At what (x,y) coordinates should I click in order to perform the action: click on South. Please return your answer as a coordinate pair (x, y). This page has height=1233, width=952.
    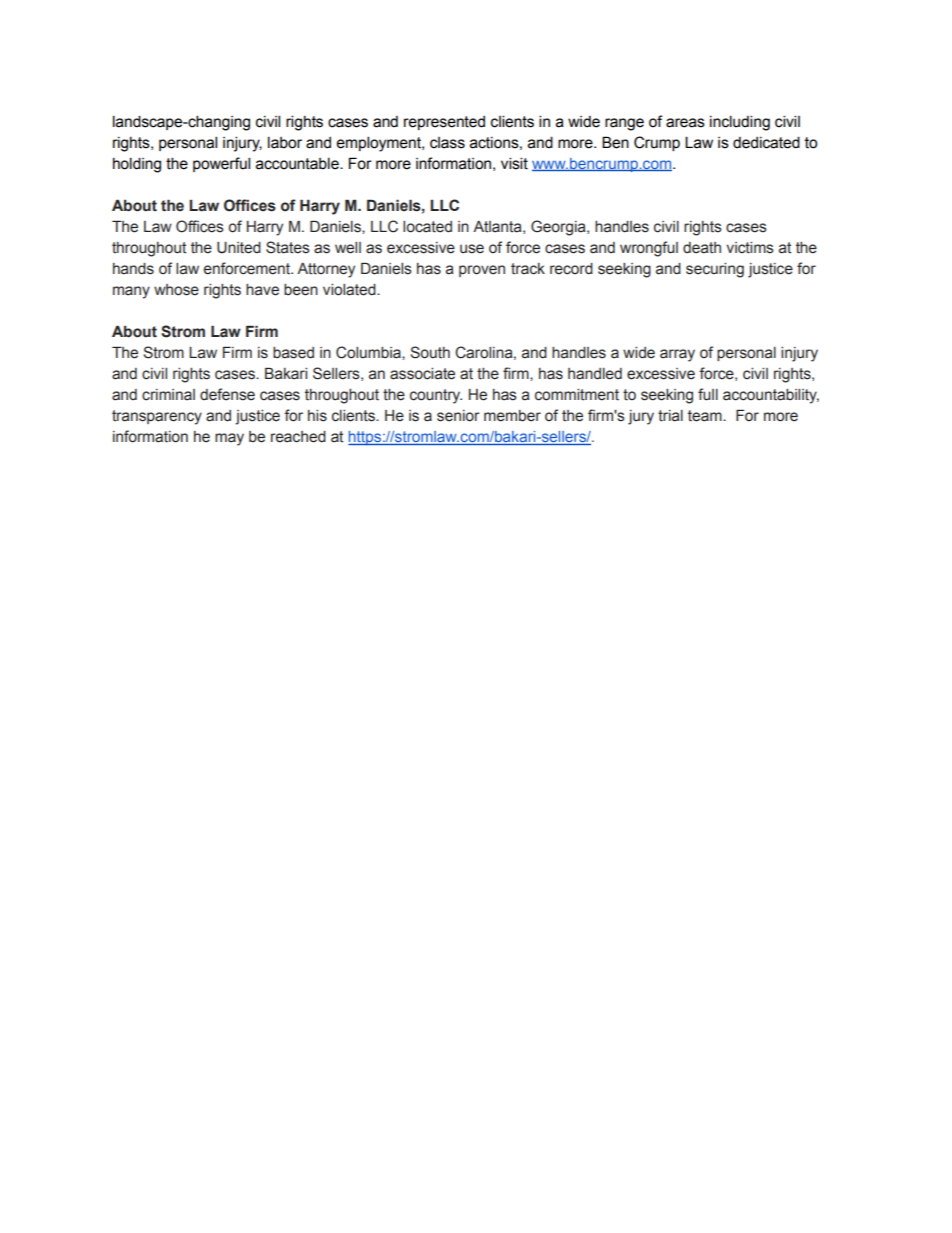
    Looking at the image, I should click on (430, 352).
